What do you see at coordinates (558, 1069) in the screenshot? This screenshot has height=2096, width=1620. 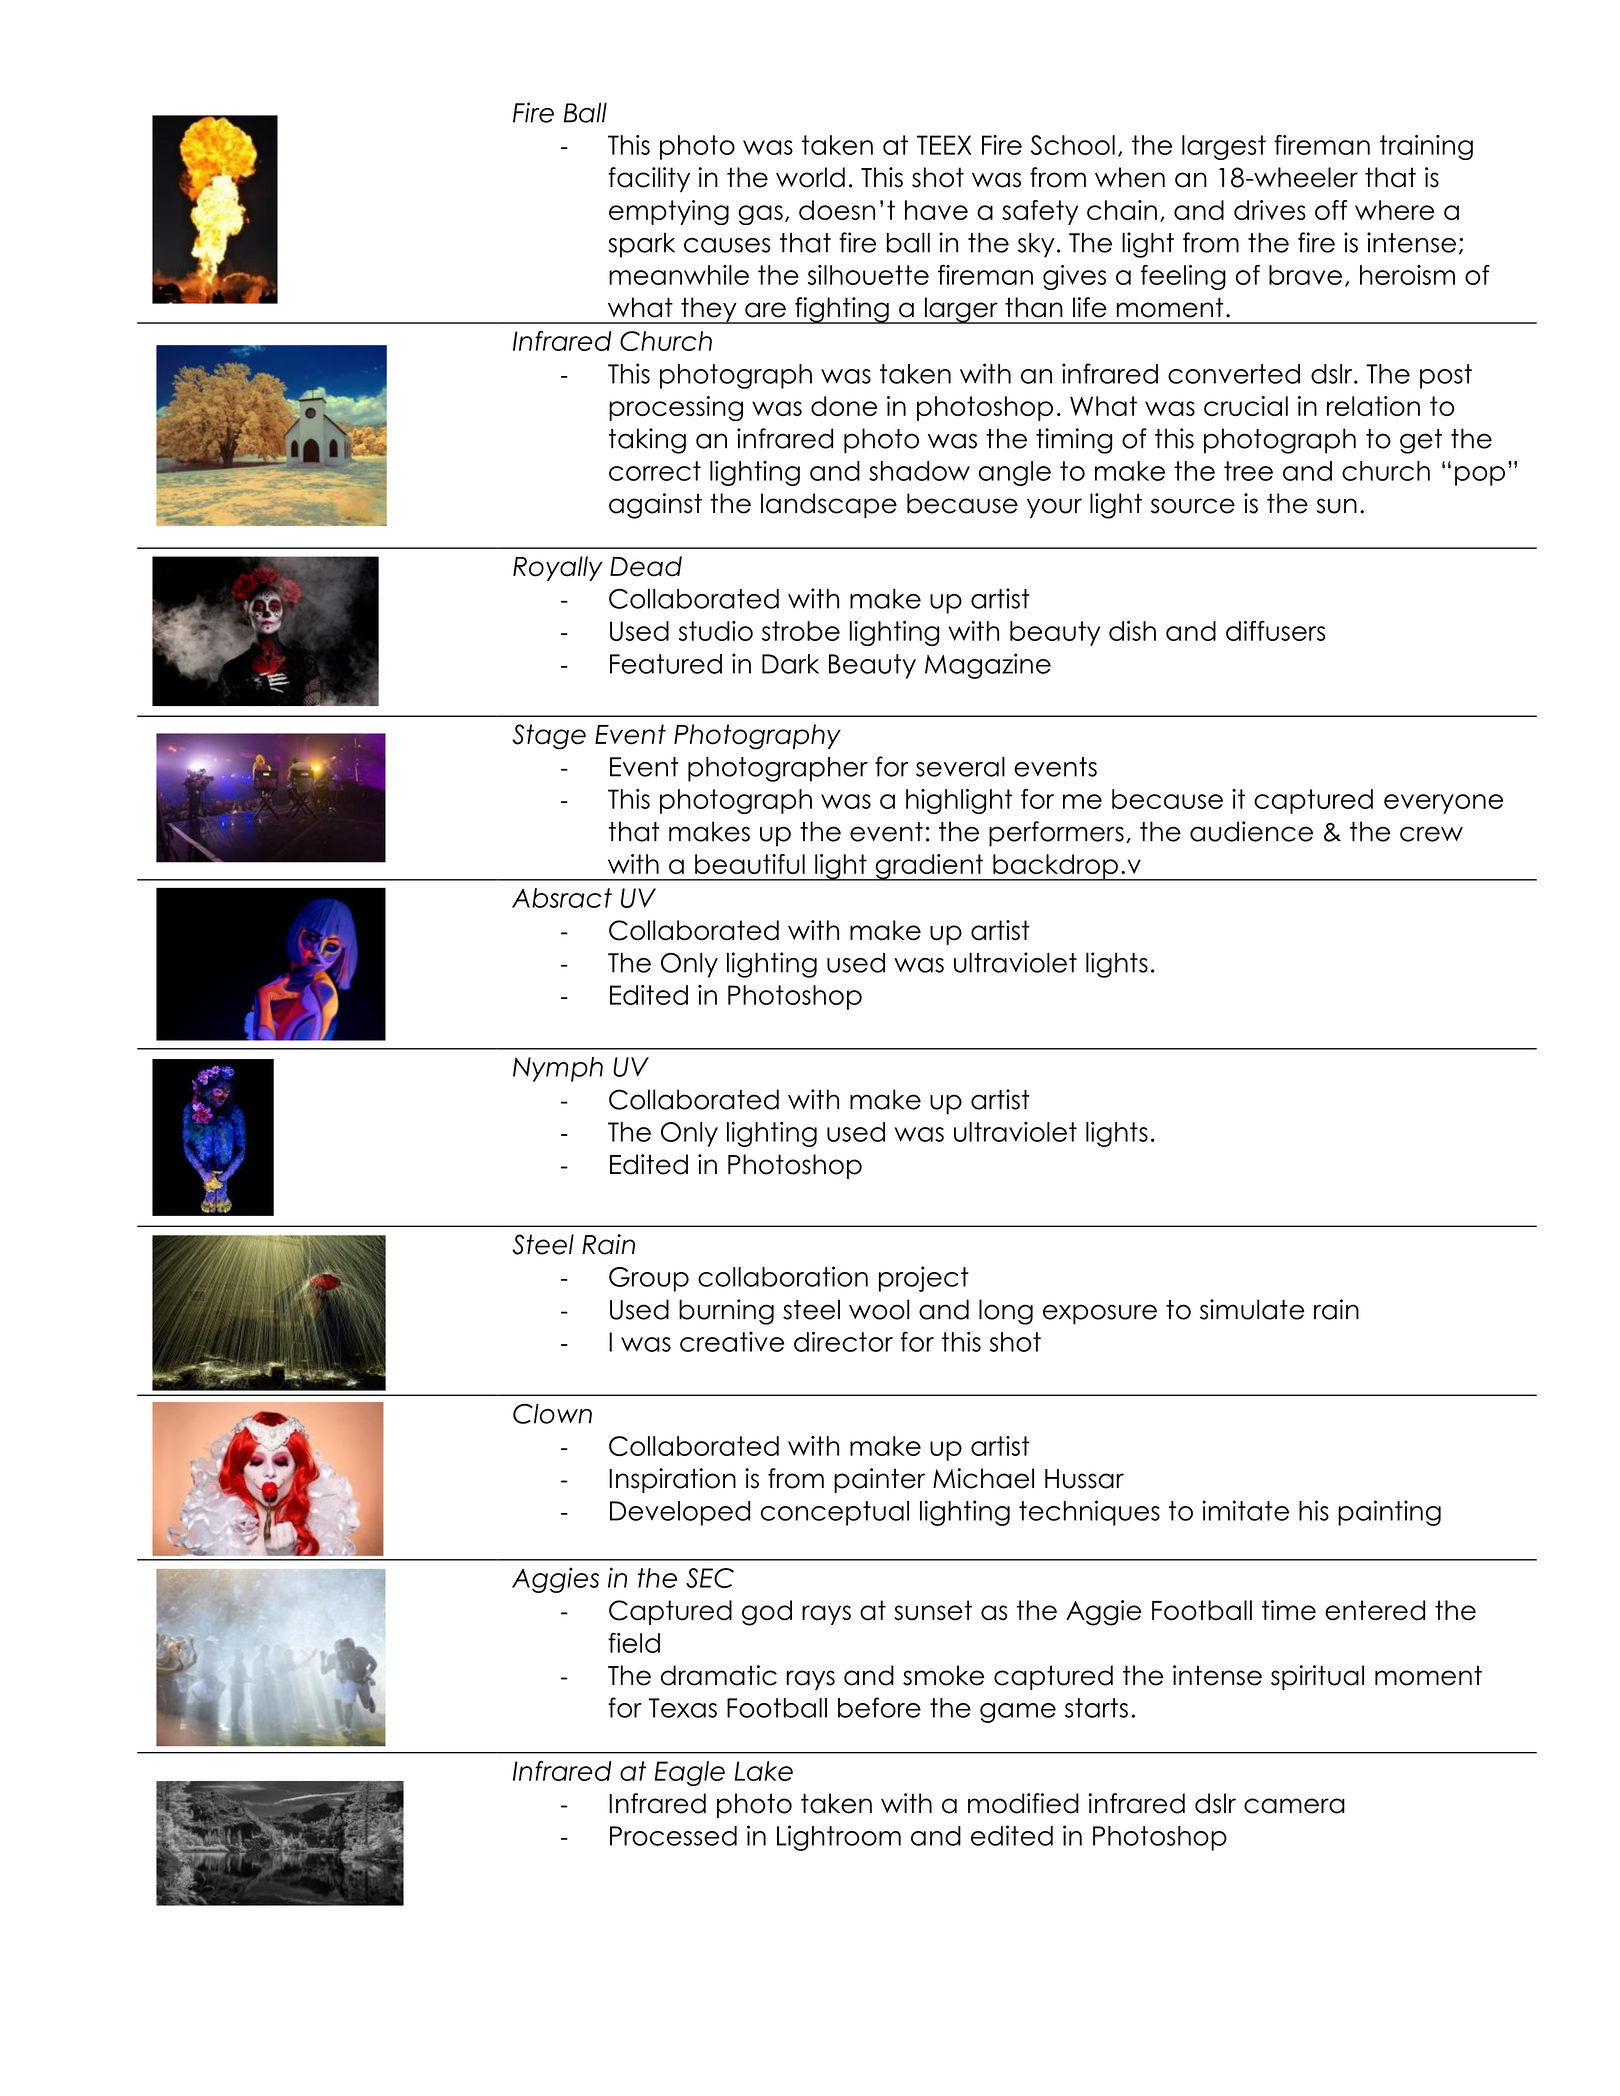 I see `Nymph` at bounding box center [558, 1069].
